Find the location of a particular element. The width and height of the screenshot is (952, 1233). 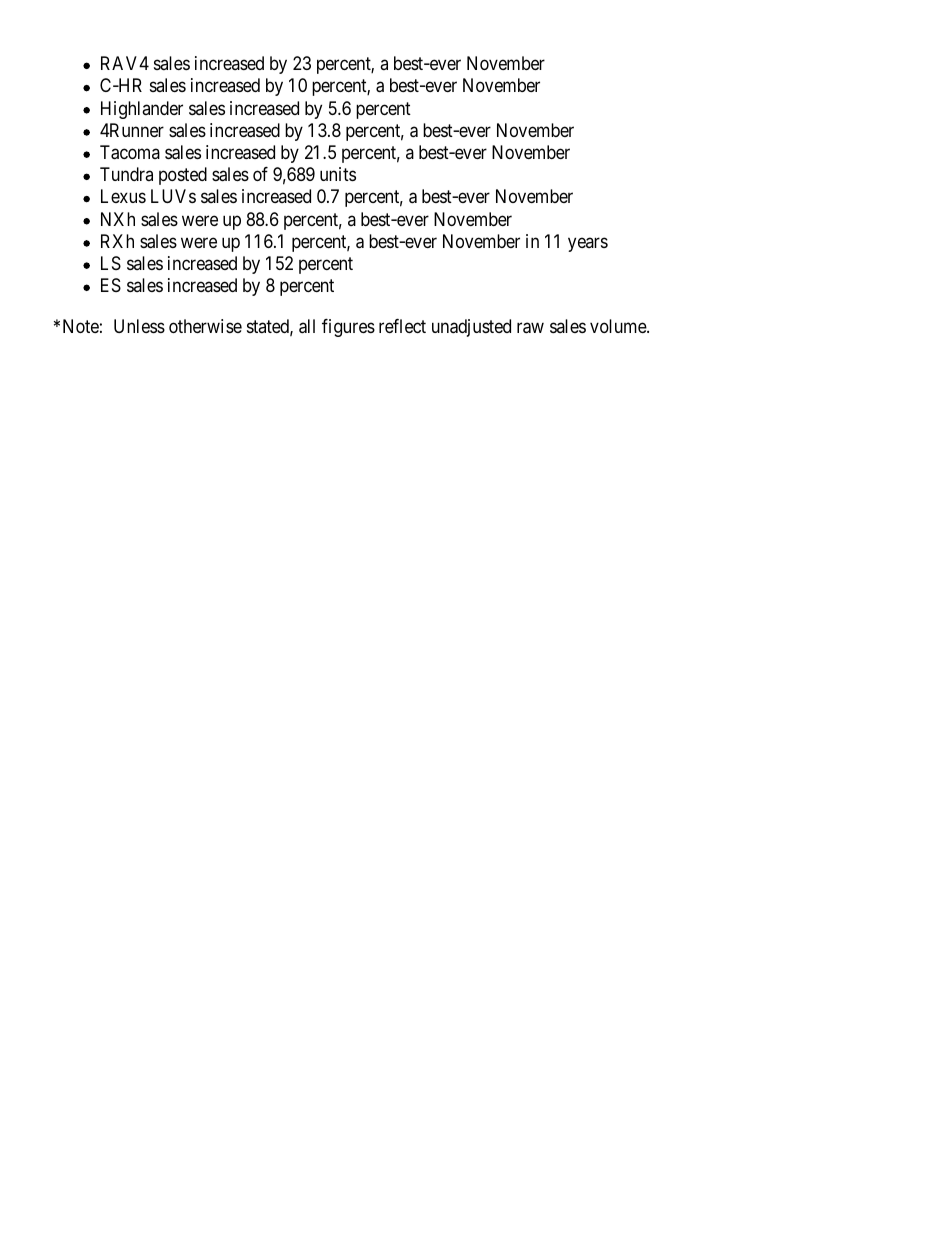

units is located at coordinates (338, 174).
